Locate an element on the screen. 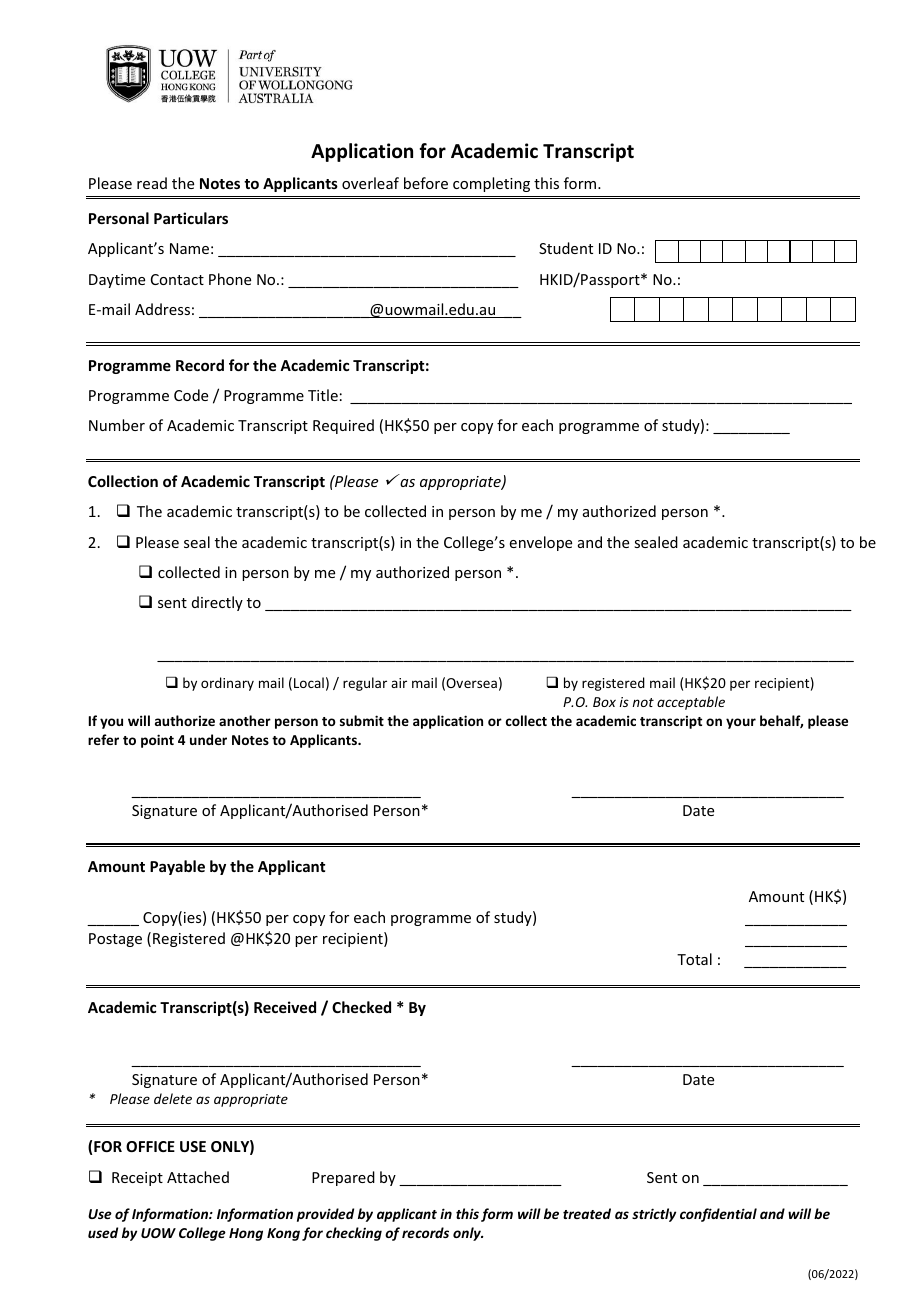  Student is located at coordinates (566, 248).
